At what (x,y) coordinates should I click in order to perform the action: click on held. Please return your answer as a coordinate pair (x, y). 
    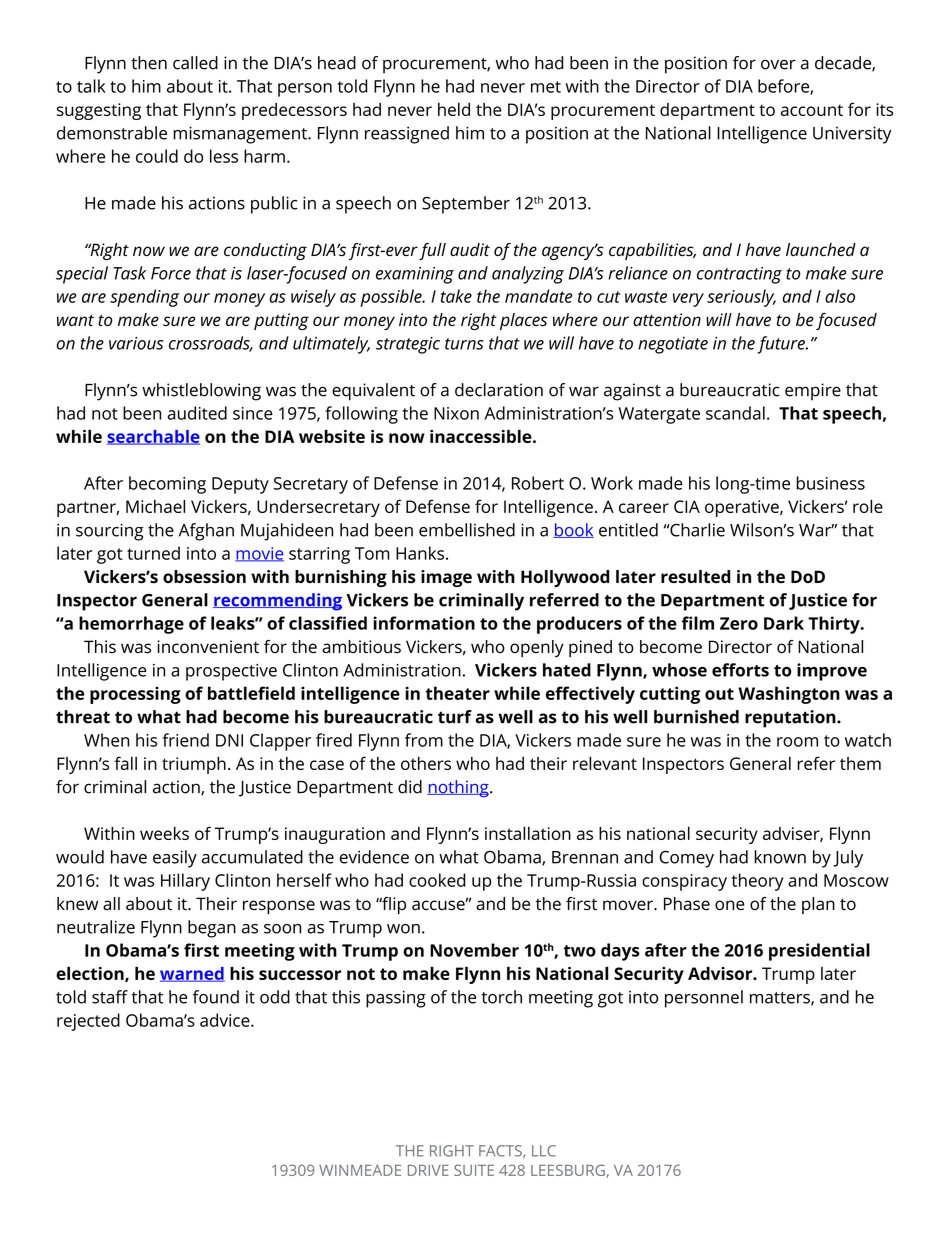
    Looking at the image, I should click on (454, 109).
